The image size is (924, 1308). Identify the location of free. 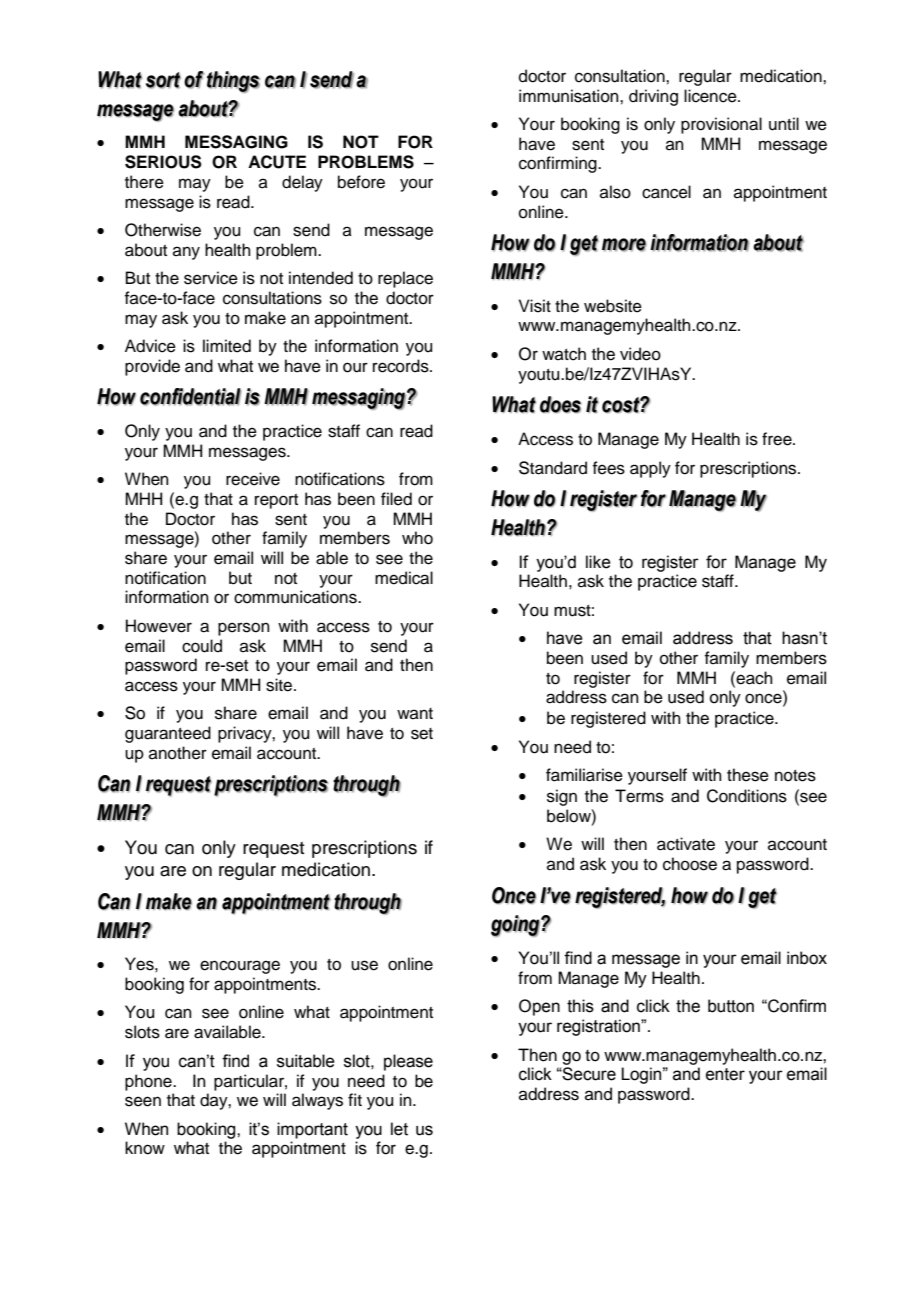
(778, 439).
